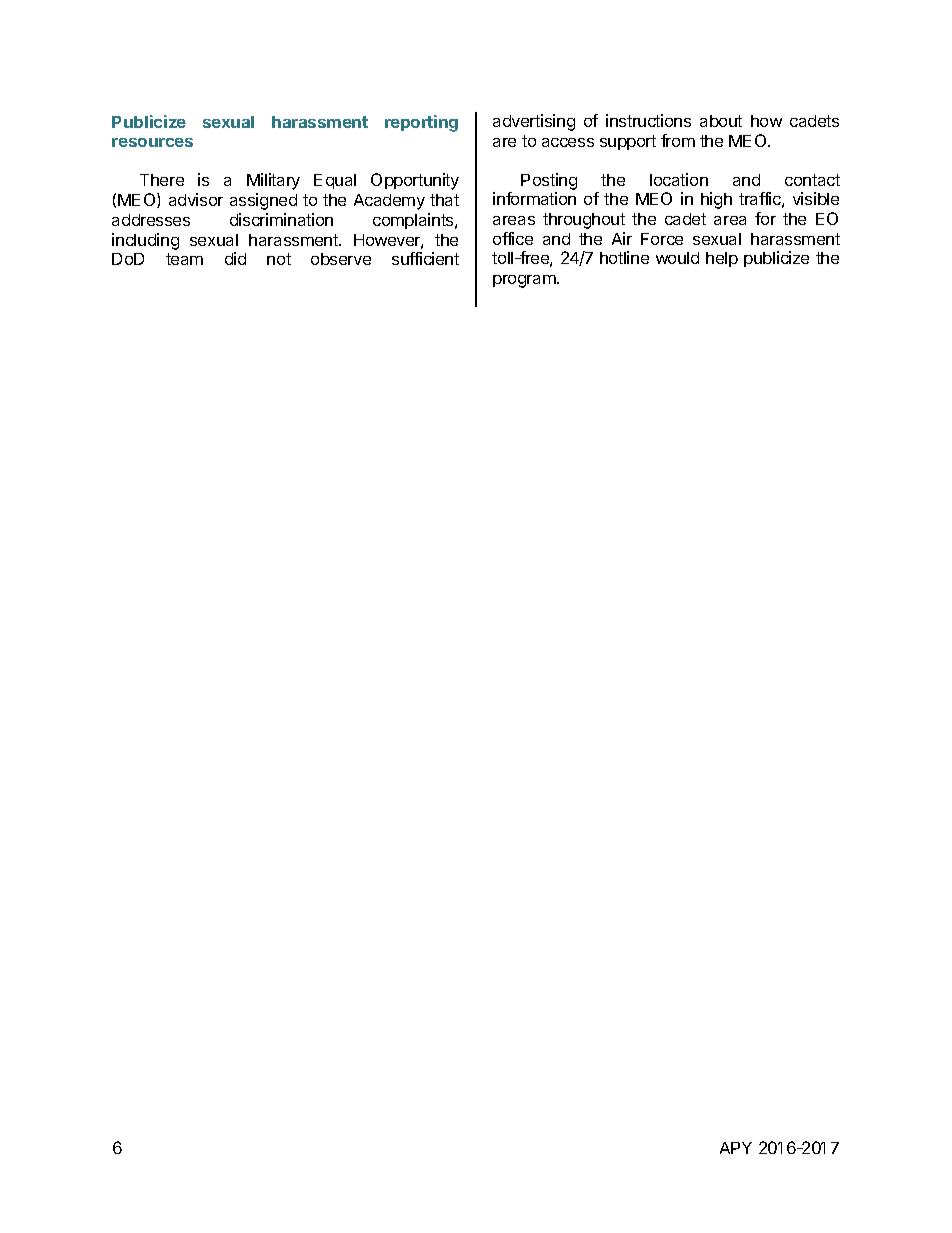  I want to click on Military, so click(273, 181).
